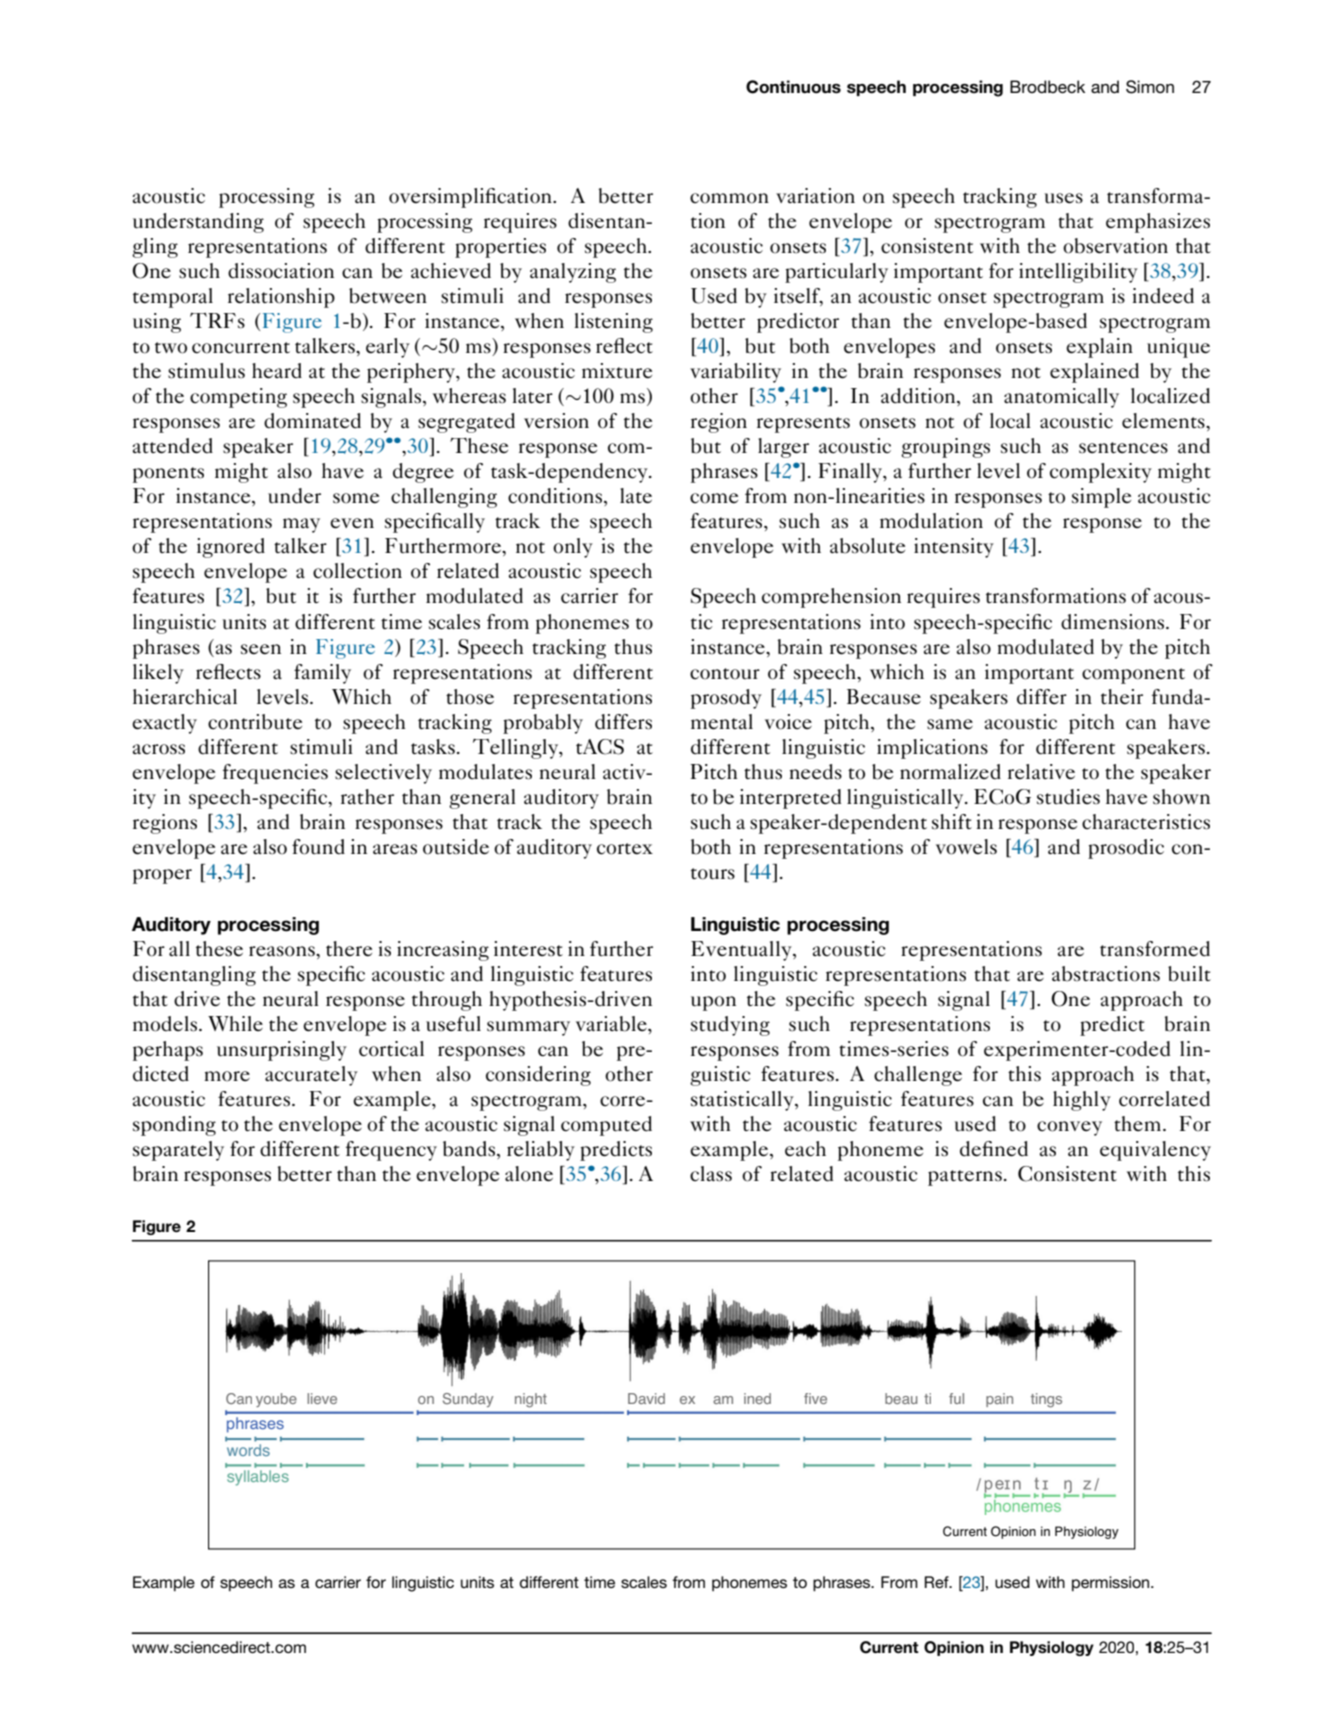  Describe the element at coordinates (258, 1478) in the screenshot. I see `syllables` at that location.
